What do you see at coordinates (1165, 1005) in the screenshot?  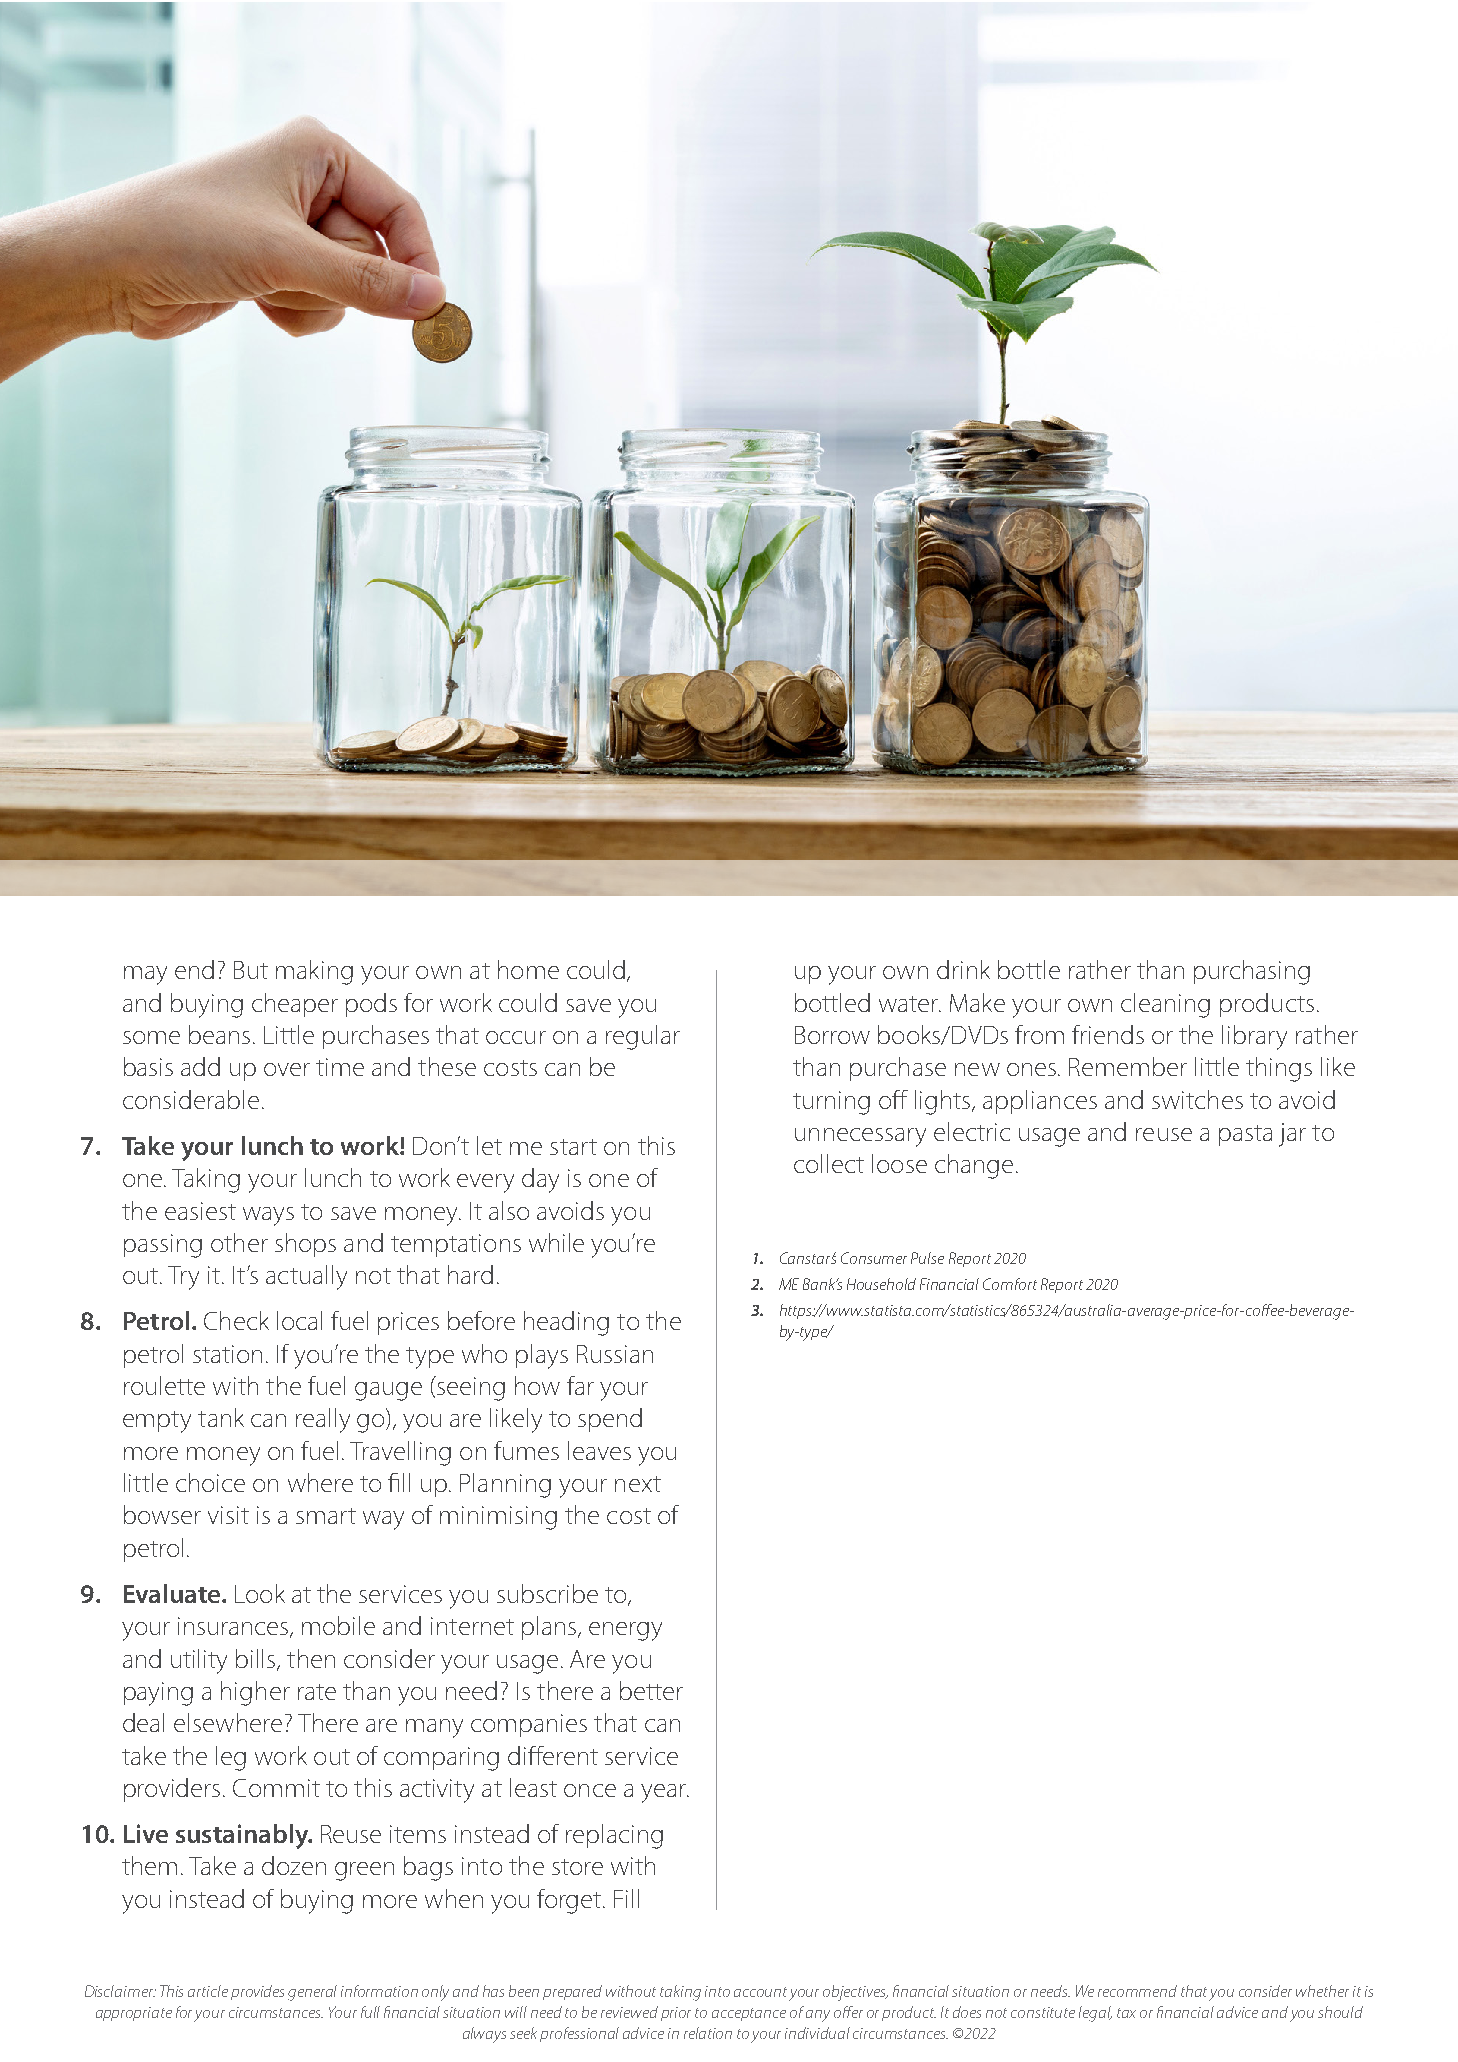 I see `cleaning` at bounding box center [1165, 1005].
